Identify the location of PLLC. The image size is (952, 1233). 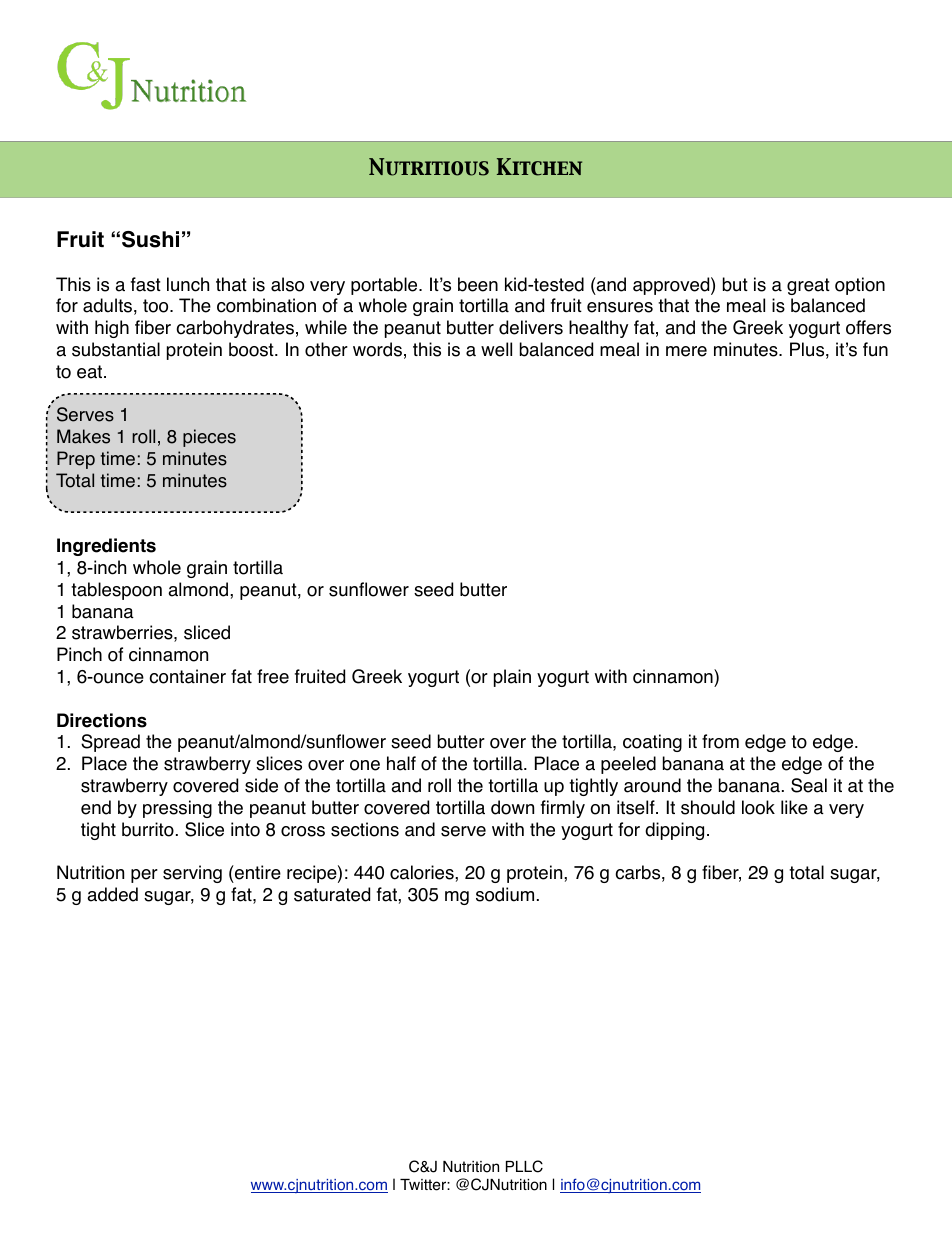
(524, 1166).
